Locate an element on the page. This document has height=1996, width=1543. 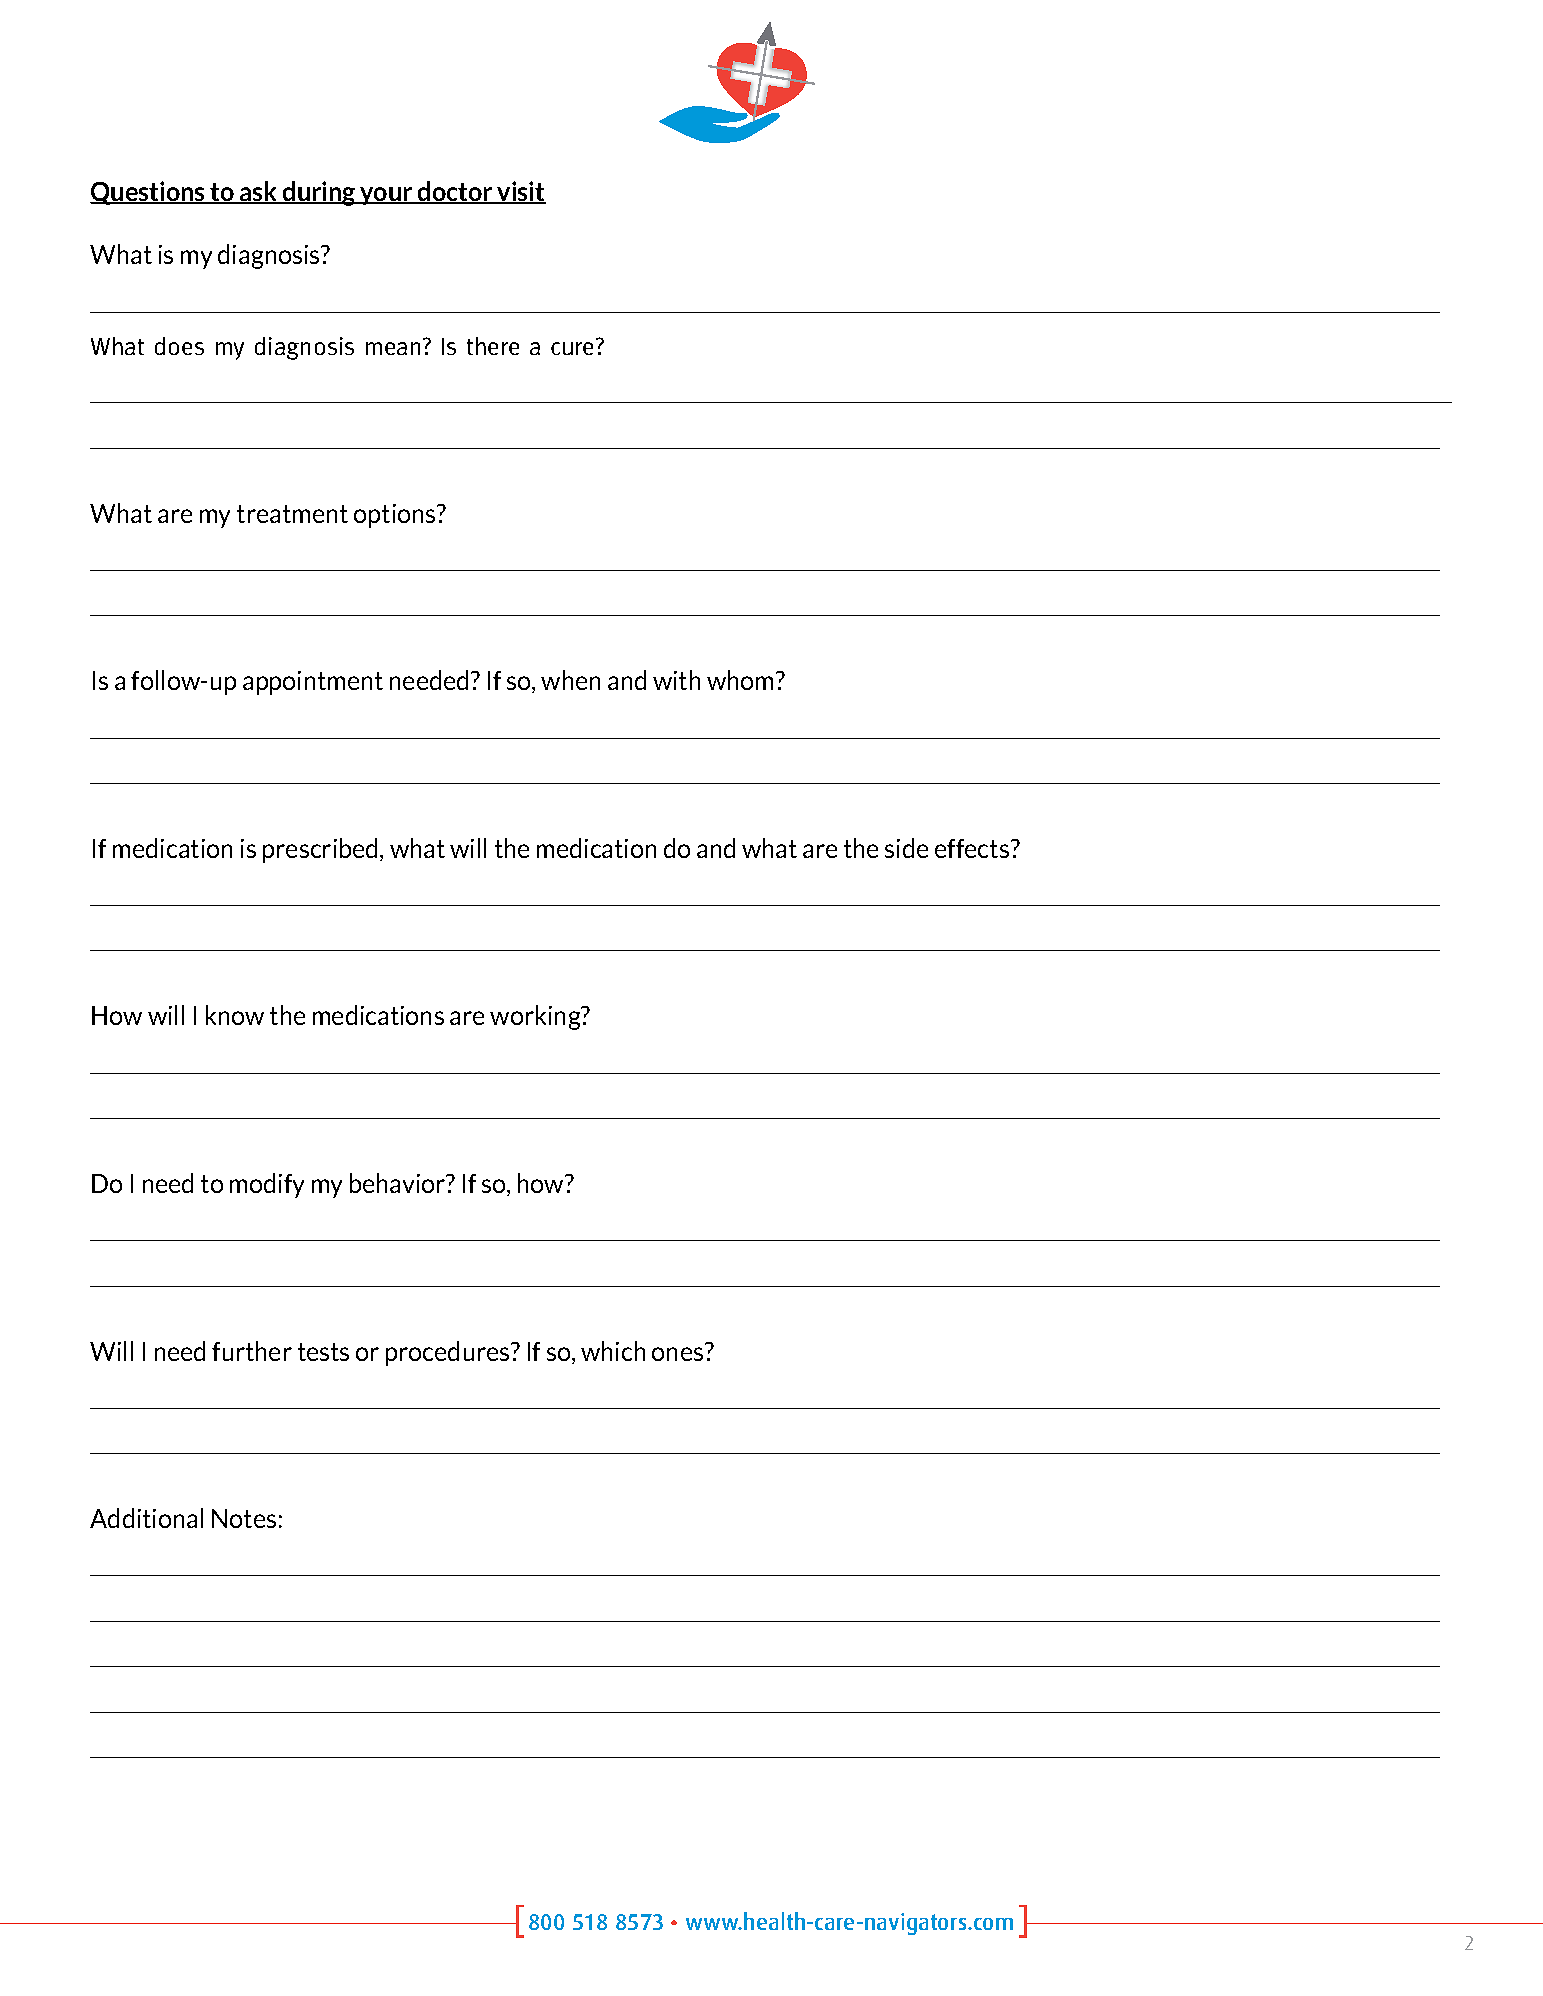
ask is located at coordinates (259, 192).
